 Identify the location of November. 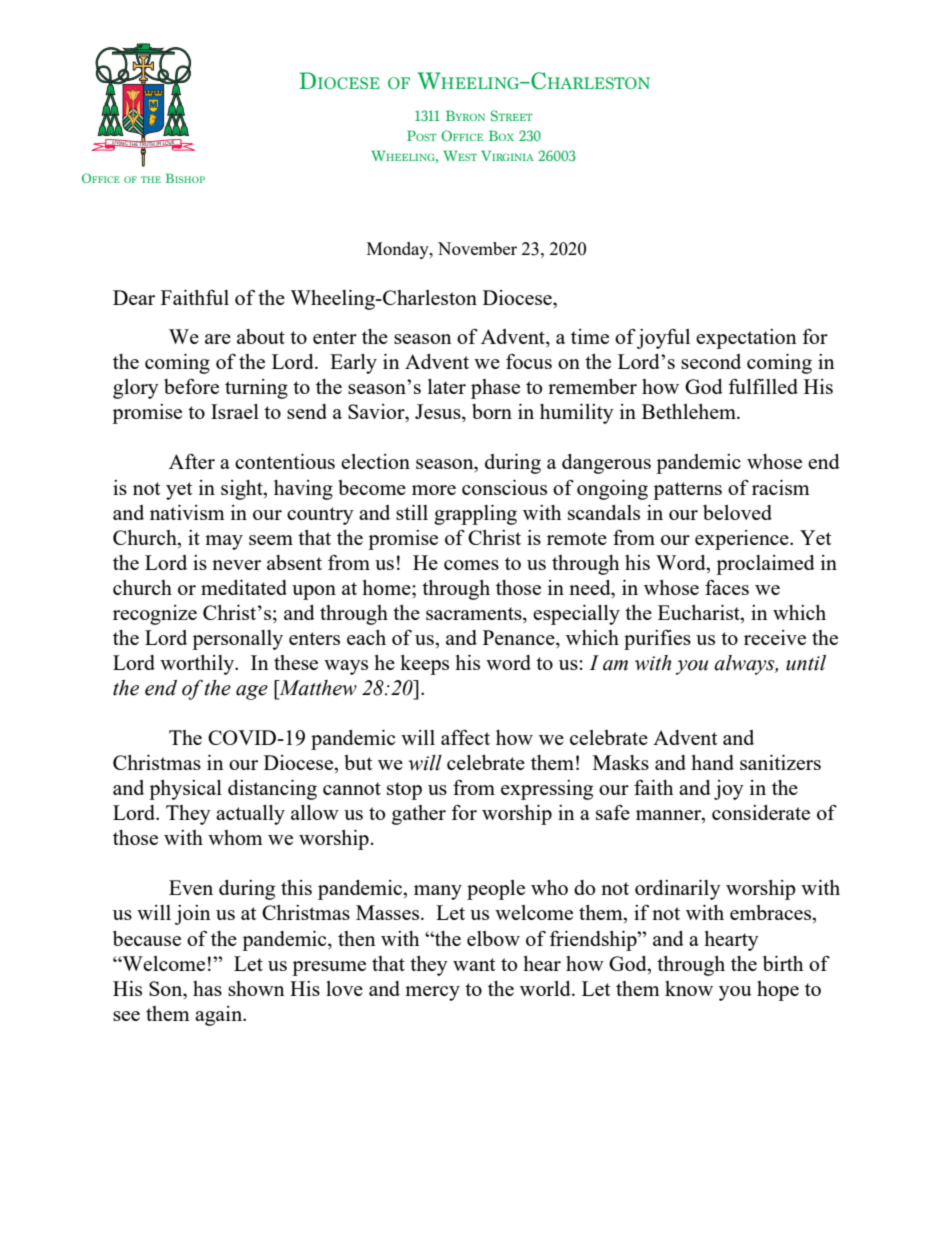
(477, 248).
